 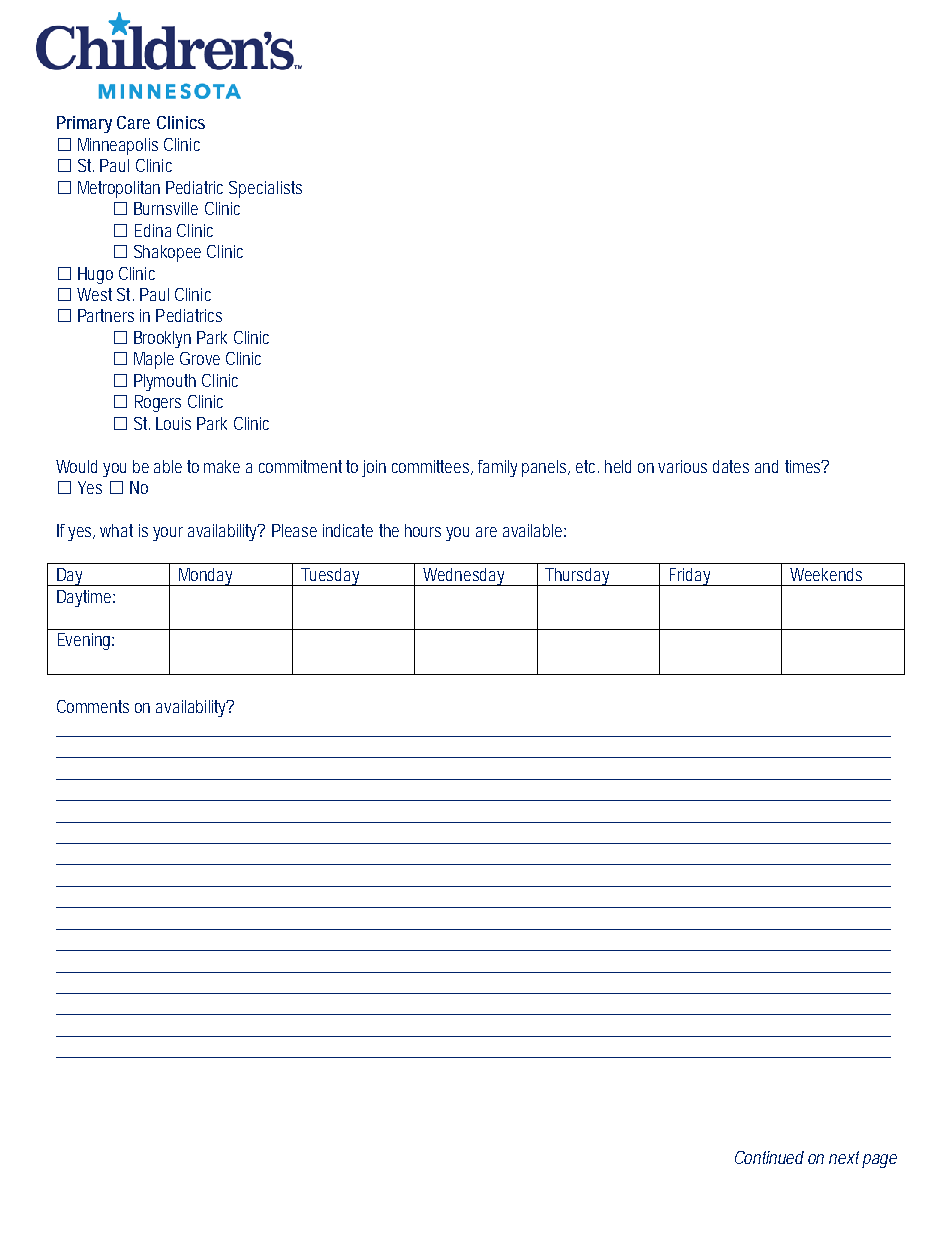 What do you see at coordinates (93, 706) in the screenshot?
I see `Comments` at bounding box center [93, 706].
